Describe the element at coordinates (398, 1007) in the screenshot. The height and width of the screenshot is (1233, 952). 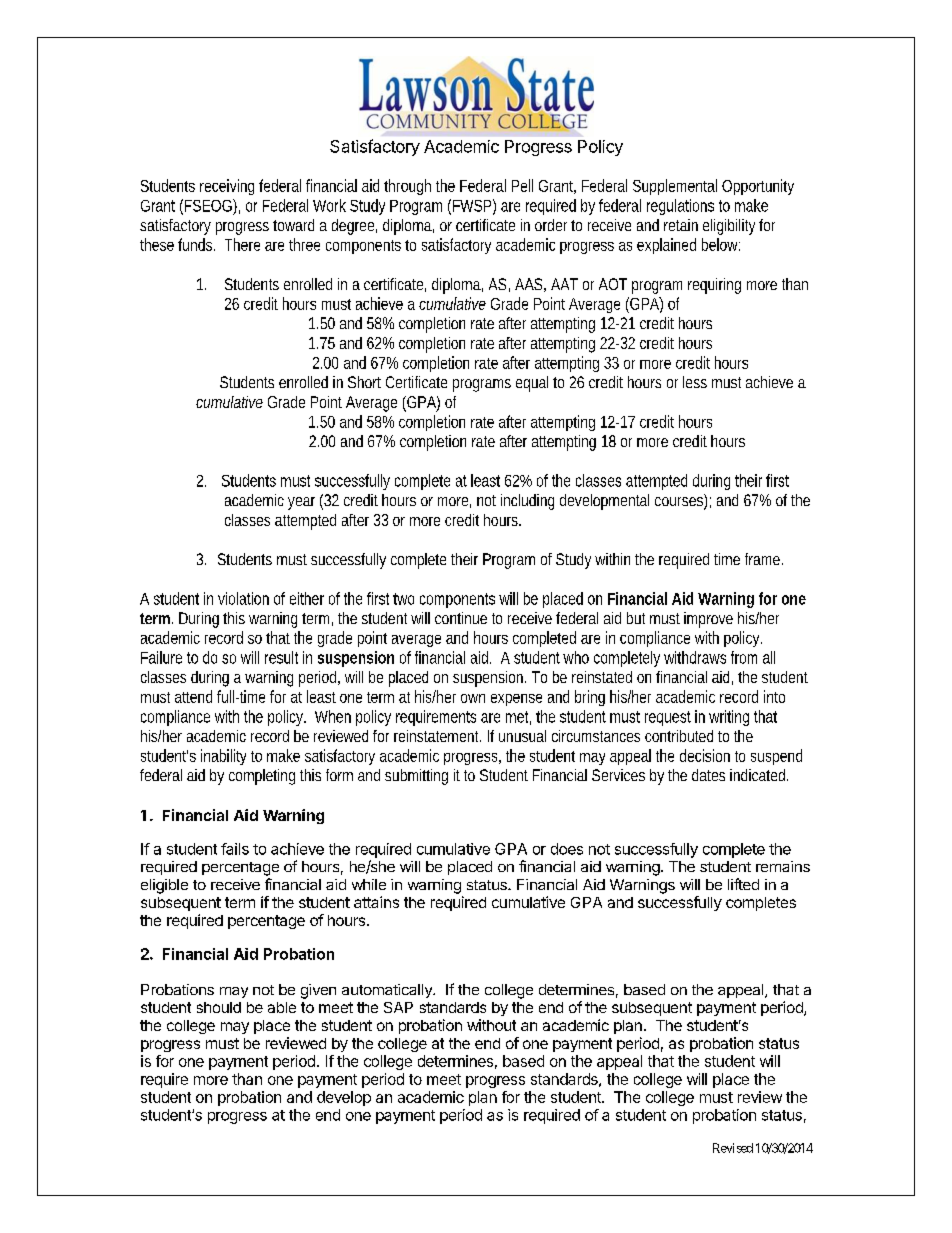
I see `SAP` at that location.
